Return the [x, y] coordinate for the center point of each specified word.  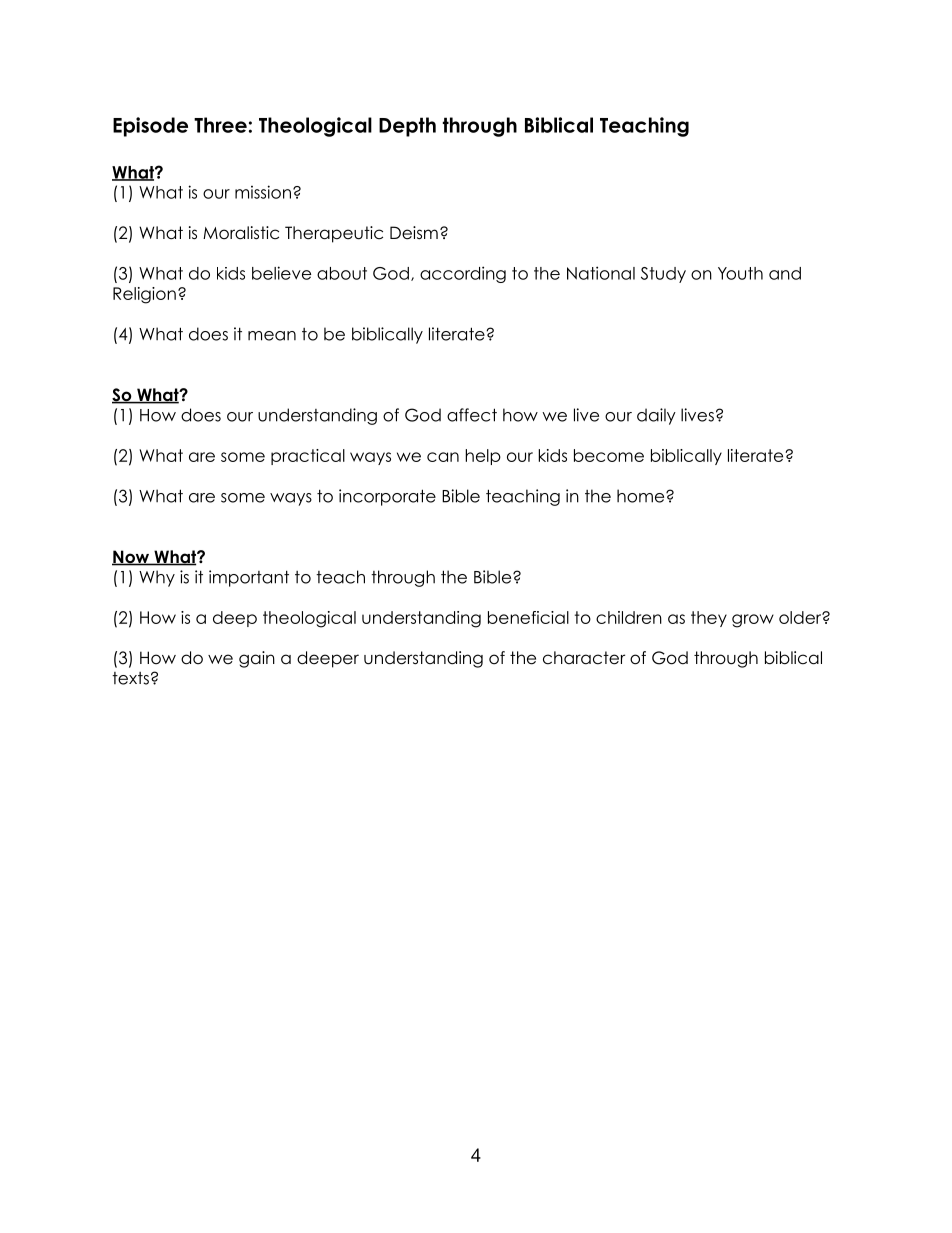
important [249, 578]
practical [308, 457]
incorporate [387, 497]
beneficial [528, 617]
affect [472, 415]
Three [220, 125]
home [642, 496]
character [584, 658]
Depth [407, 127]
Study [663, 275]
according [463, 274]
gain [257, 659]
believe [281, 273]
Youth [740, 273]
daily [656, 416]
